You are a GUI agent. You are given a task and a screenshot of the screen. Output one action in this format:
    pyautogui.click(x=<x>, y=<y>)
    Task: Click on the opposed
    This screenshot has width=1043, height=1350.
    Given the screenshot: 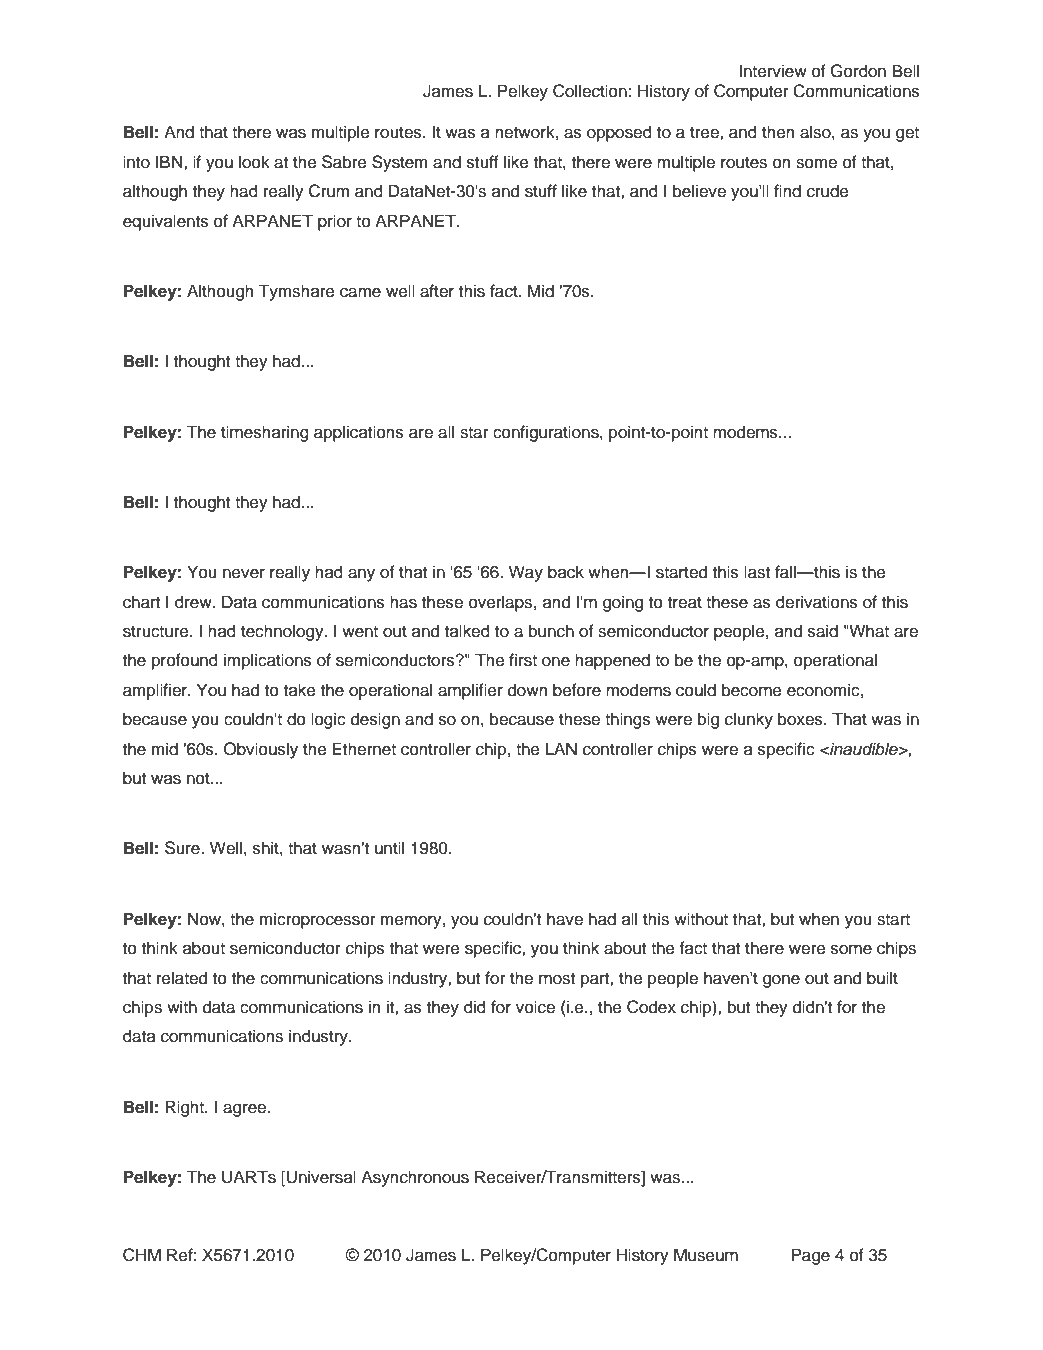 What is the action you would take?
    pyautogui.click(x=619, y=133)
